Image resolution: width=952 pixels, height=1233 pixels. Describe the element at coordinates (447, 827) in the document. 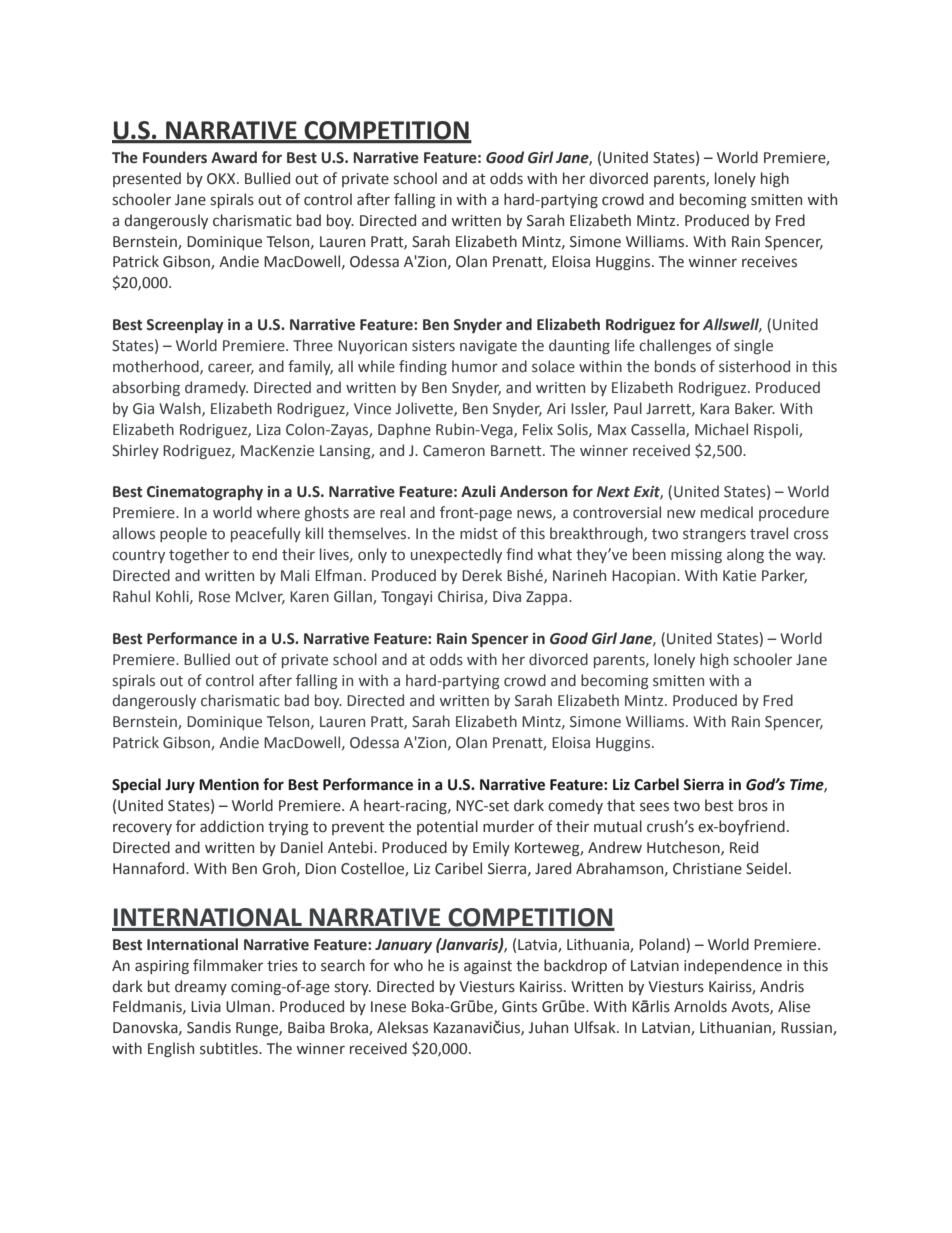

I see `potential` at that location.
